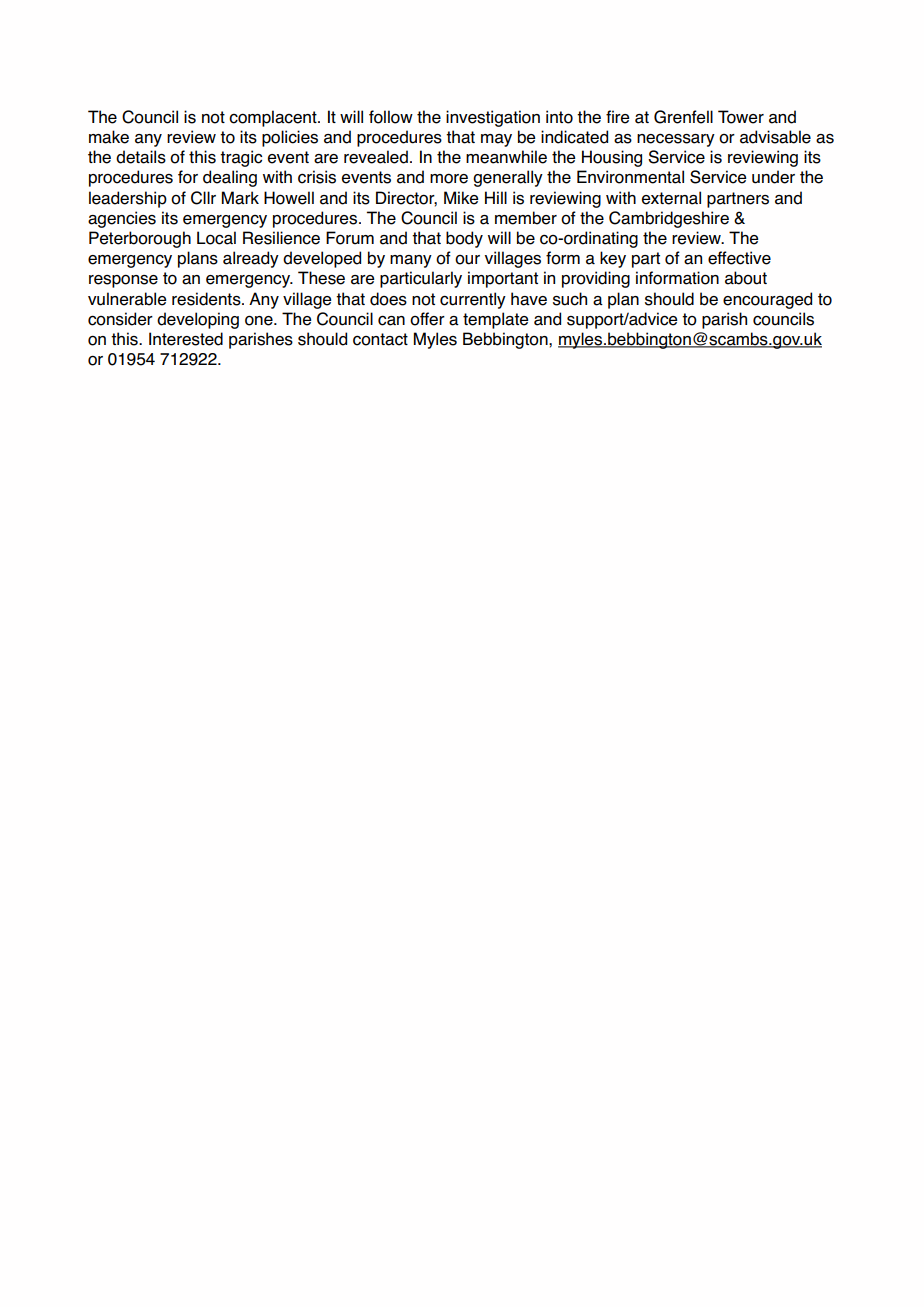  I want to click on encouraged, so click(767, 300).
